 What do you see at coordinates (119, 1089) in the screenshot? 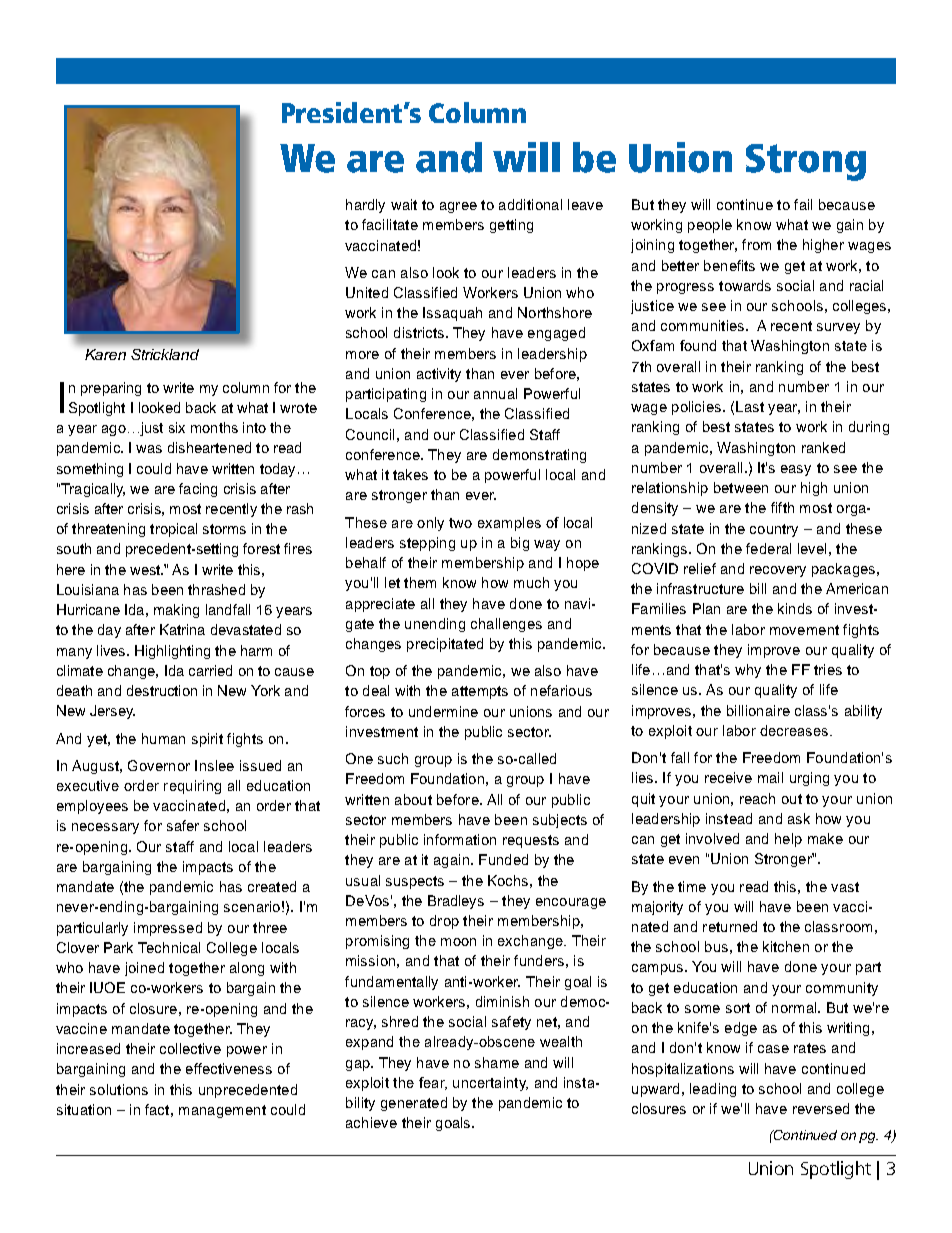
I see `solutions` at bounding box center [119, 1089].
